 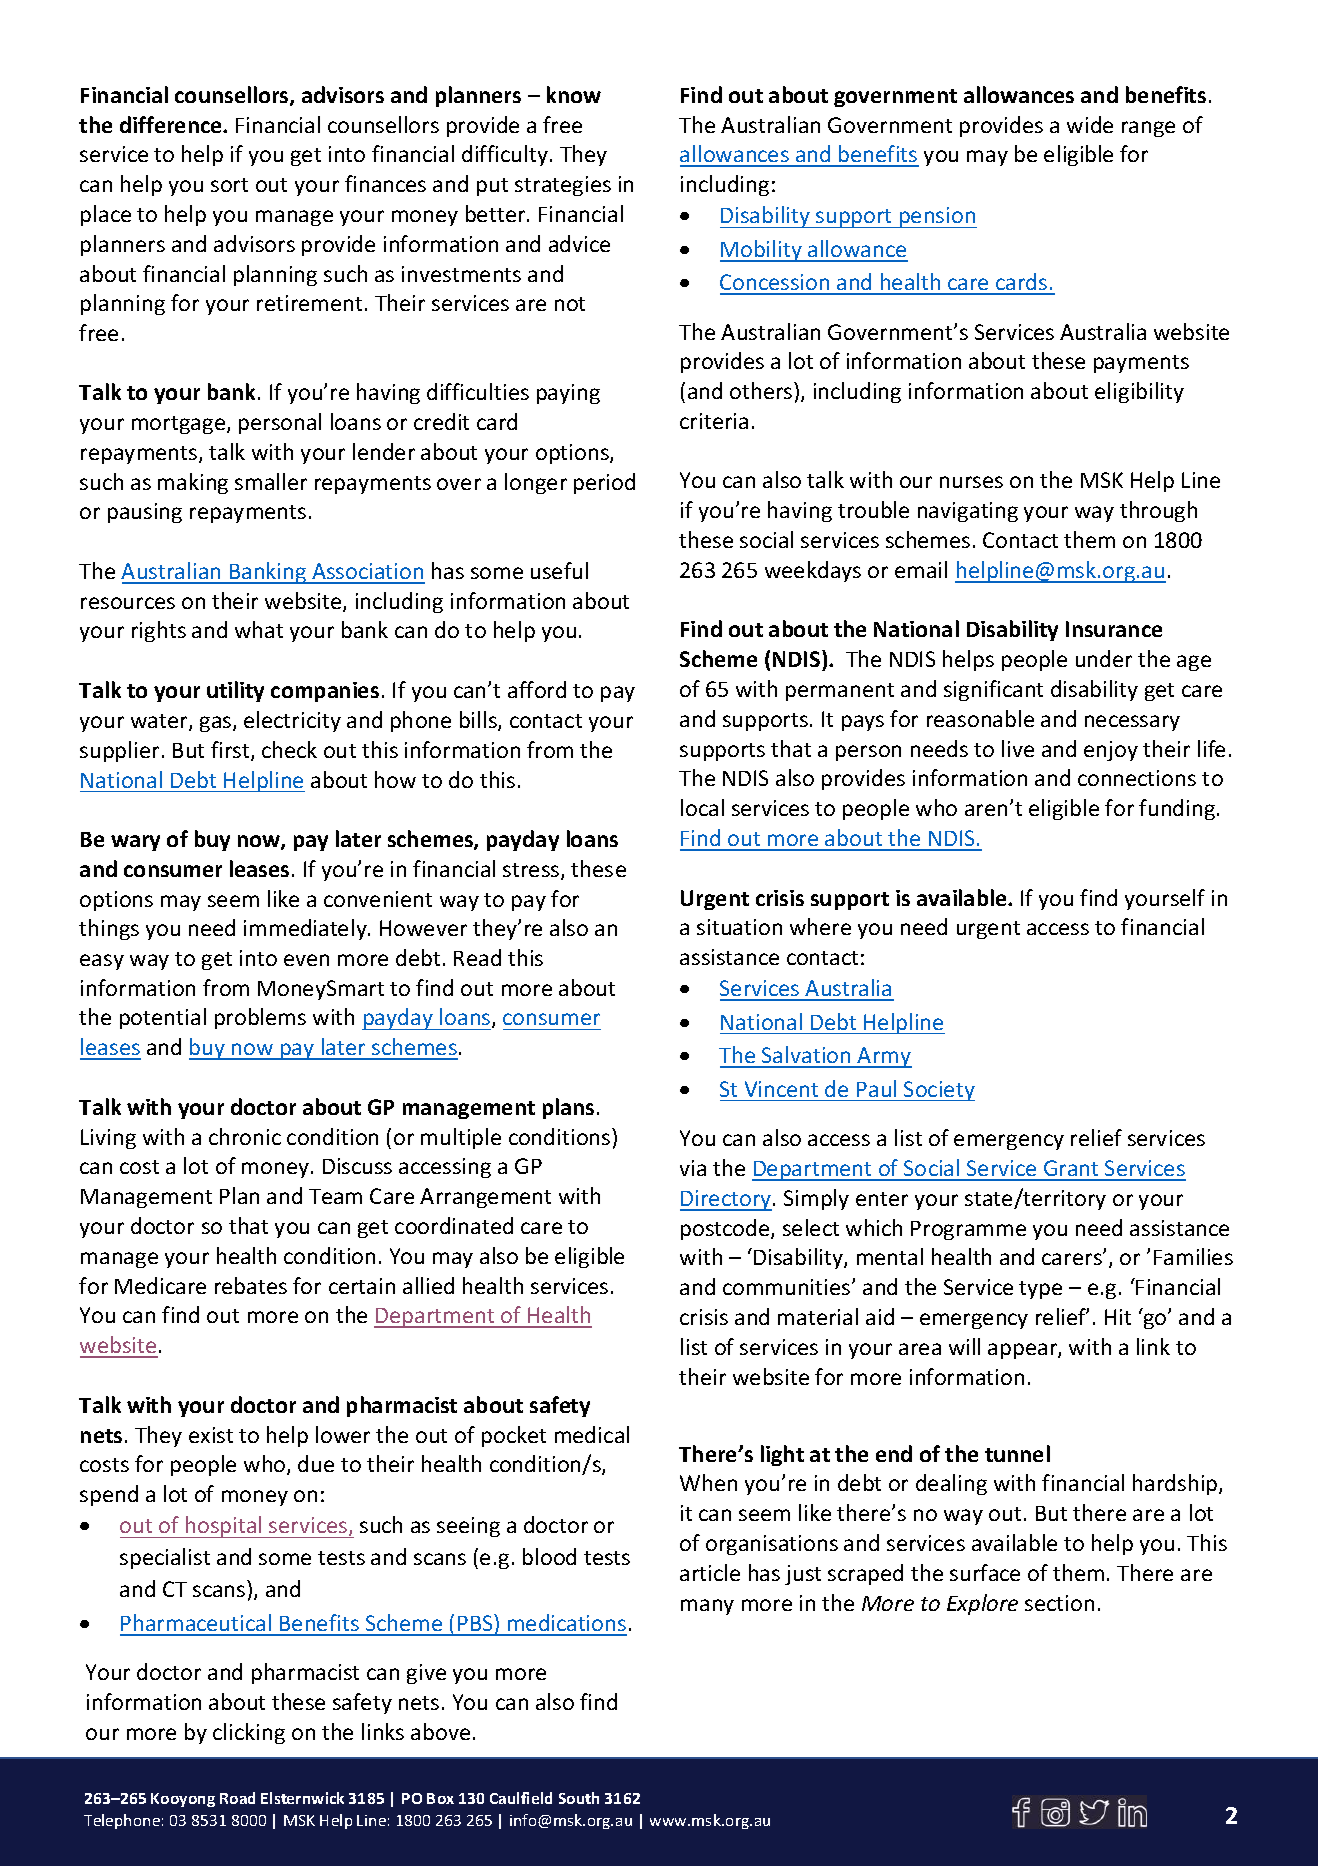 I want to click on clicking, so click(x=249, y=1733).
